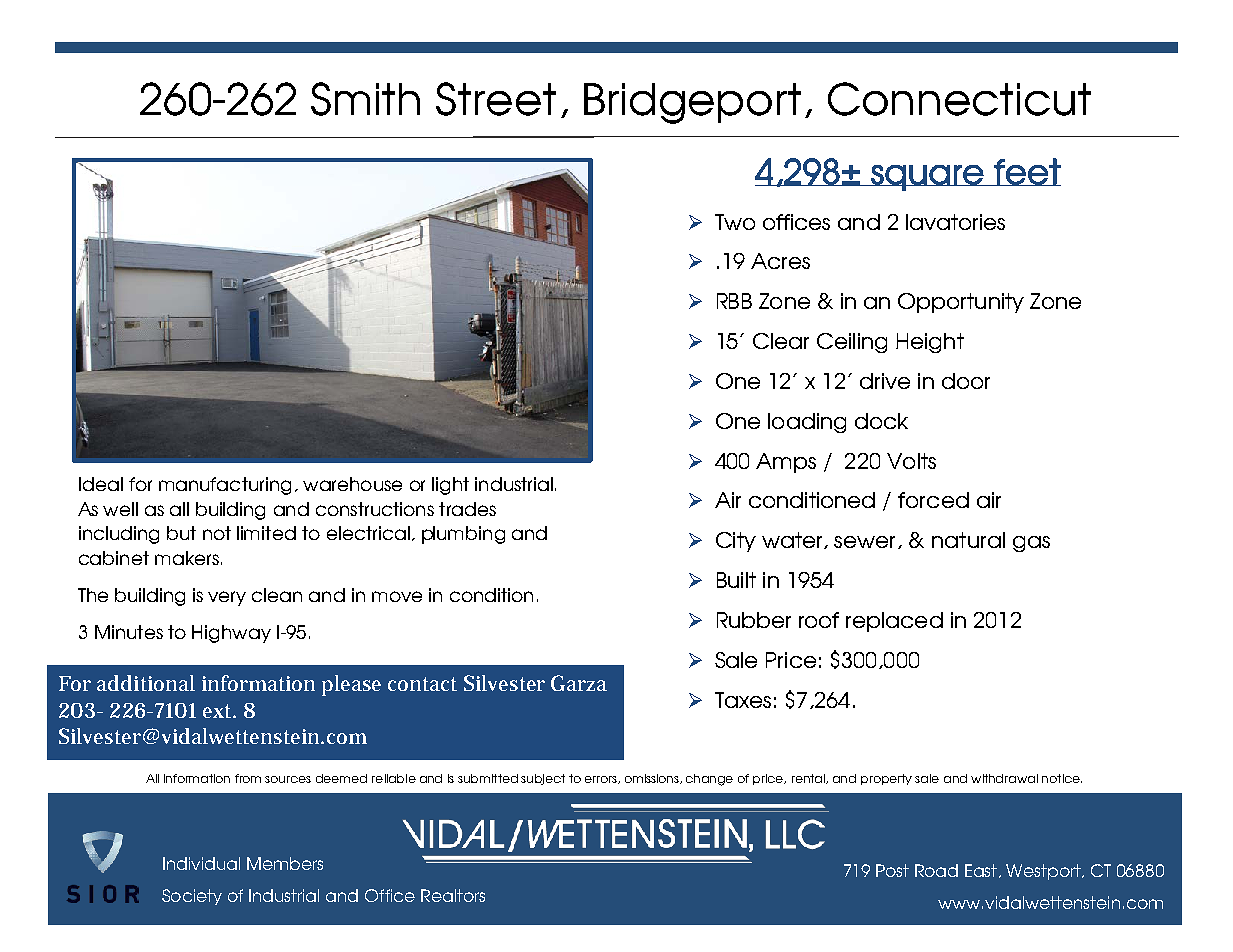  I want to click on Realtors, so click(453, 895).
